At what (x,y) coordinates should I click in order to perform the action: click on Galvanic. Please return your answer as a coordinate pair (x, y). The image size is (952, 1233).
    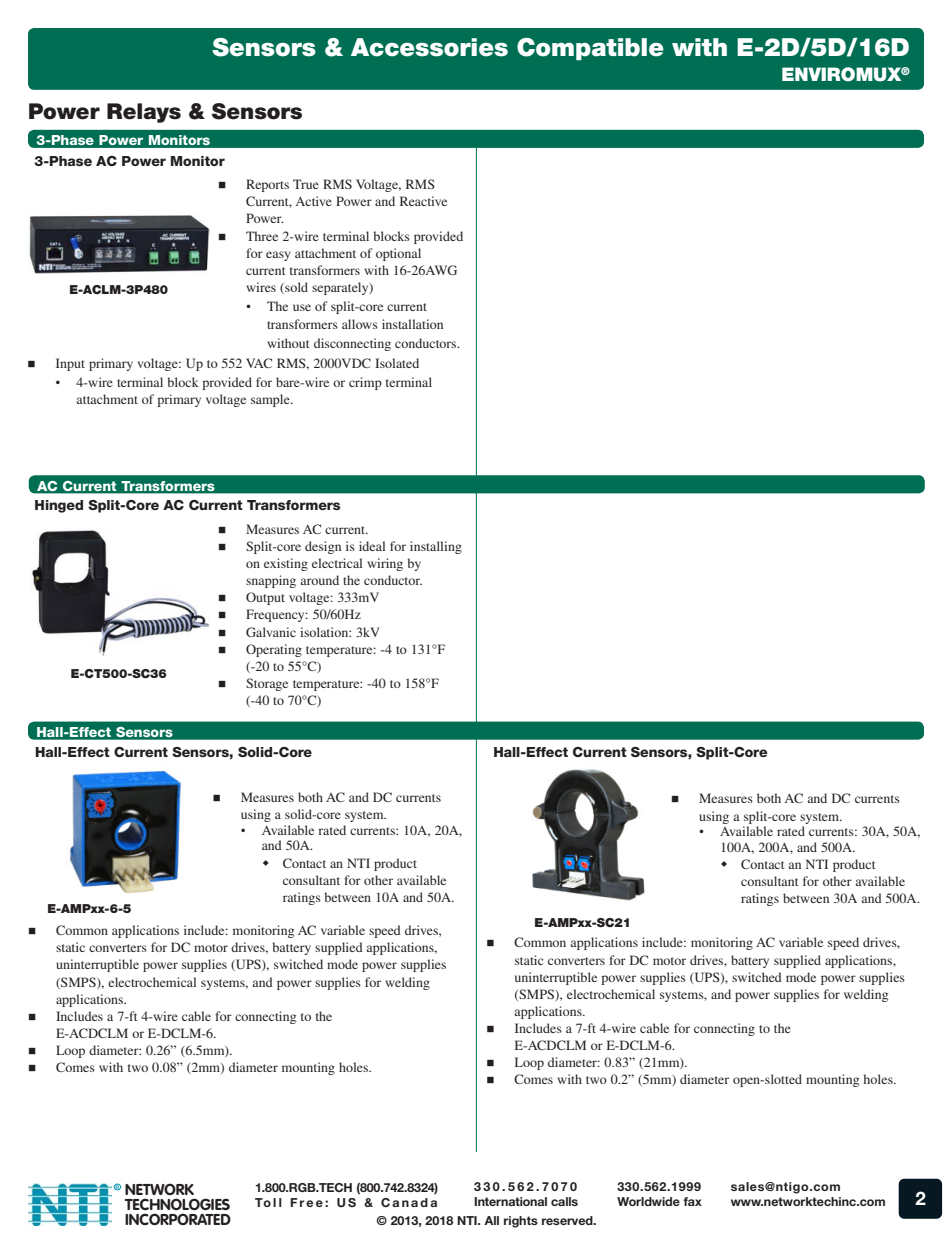
    Looking at the image, I should click on (271, 632).
